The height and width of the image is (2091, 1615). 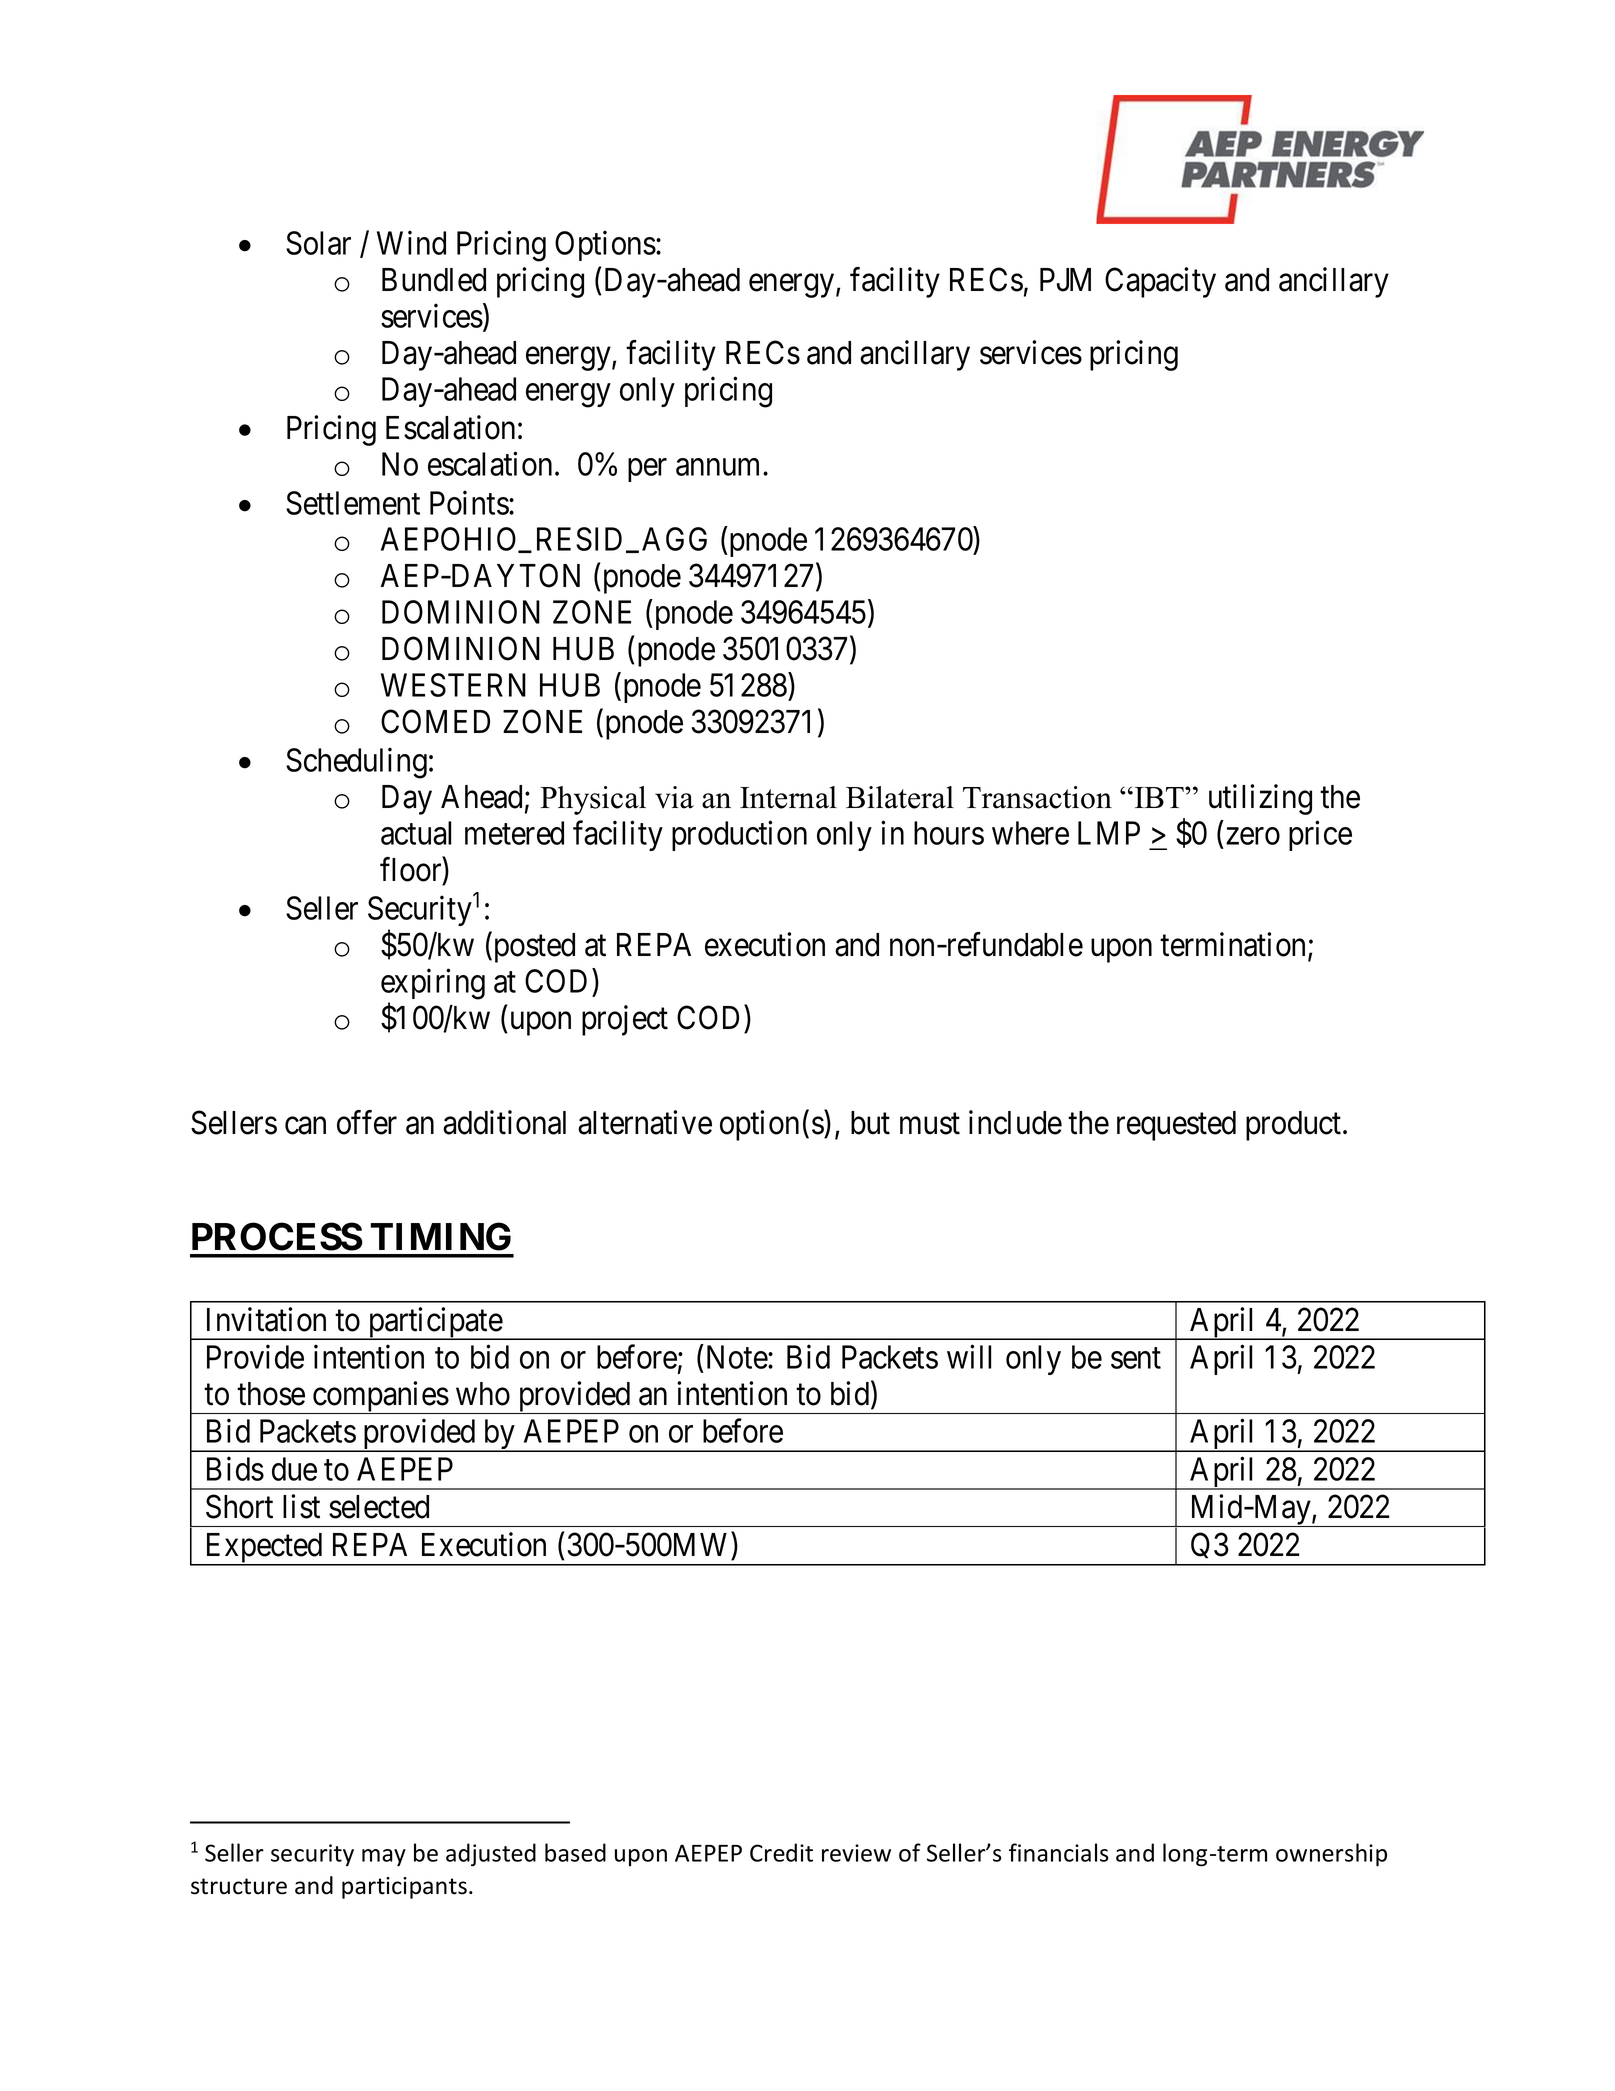 What do you see at coordinates (1160, 282) in the image?
I see `Capacity` at bounding box center [1160, 282].
